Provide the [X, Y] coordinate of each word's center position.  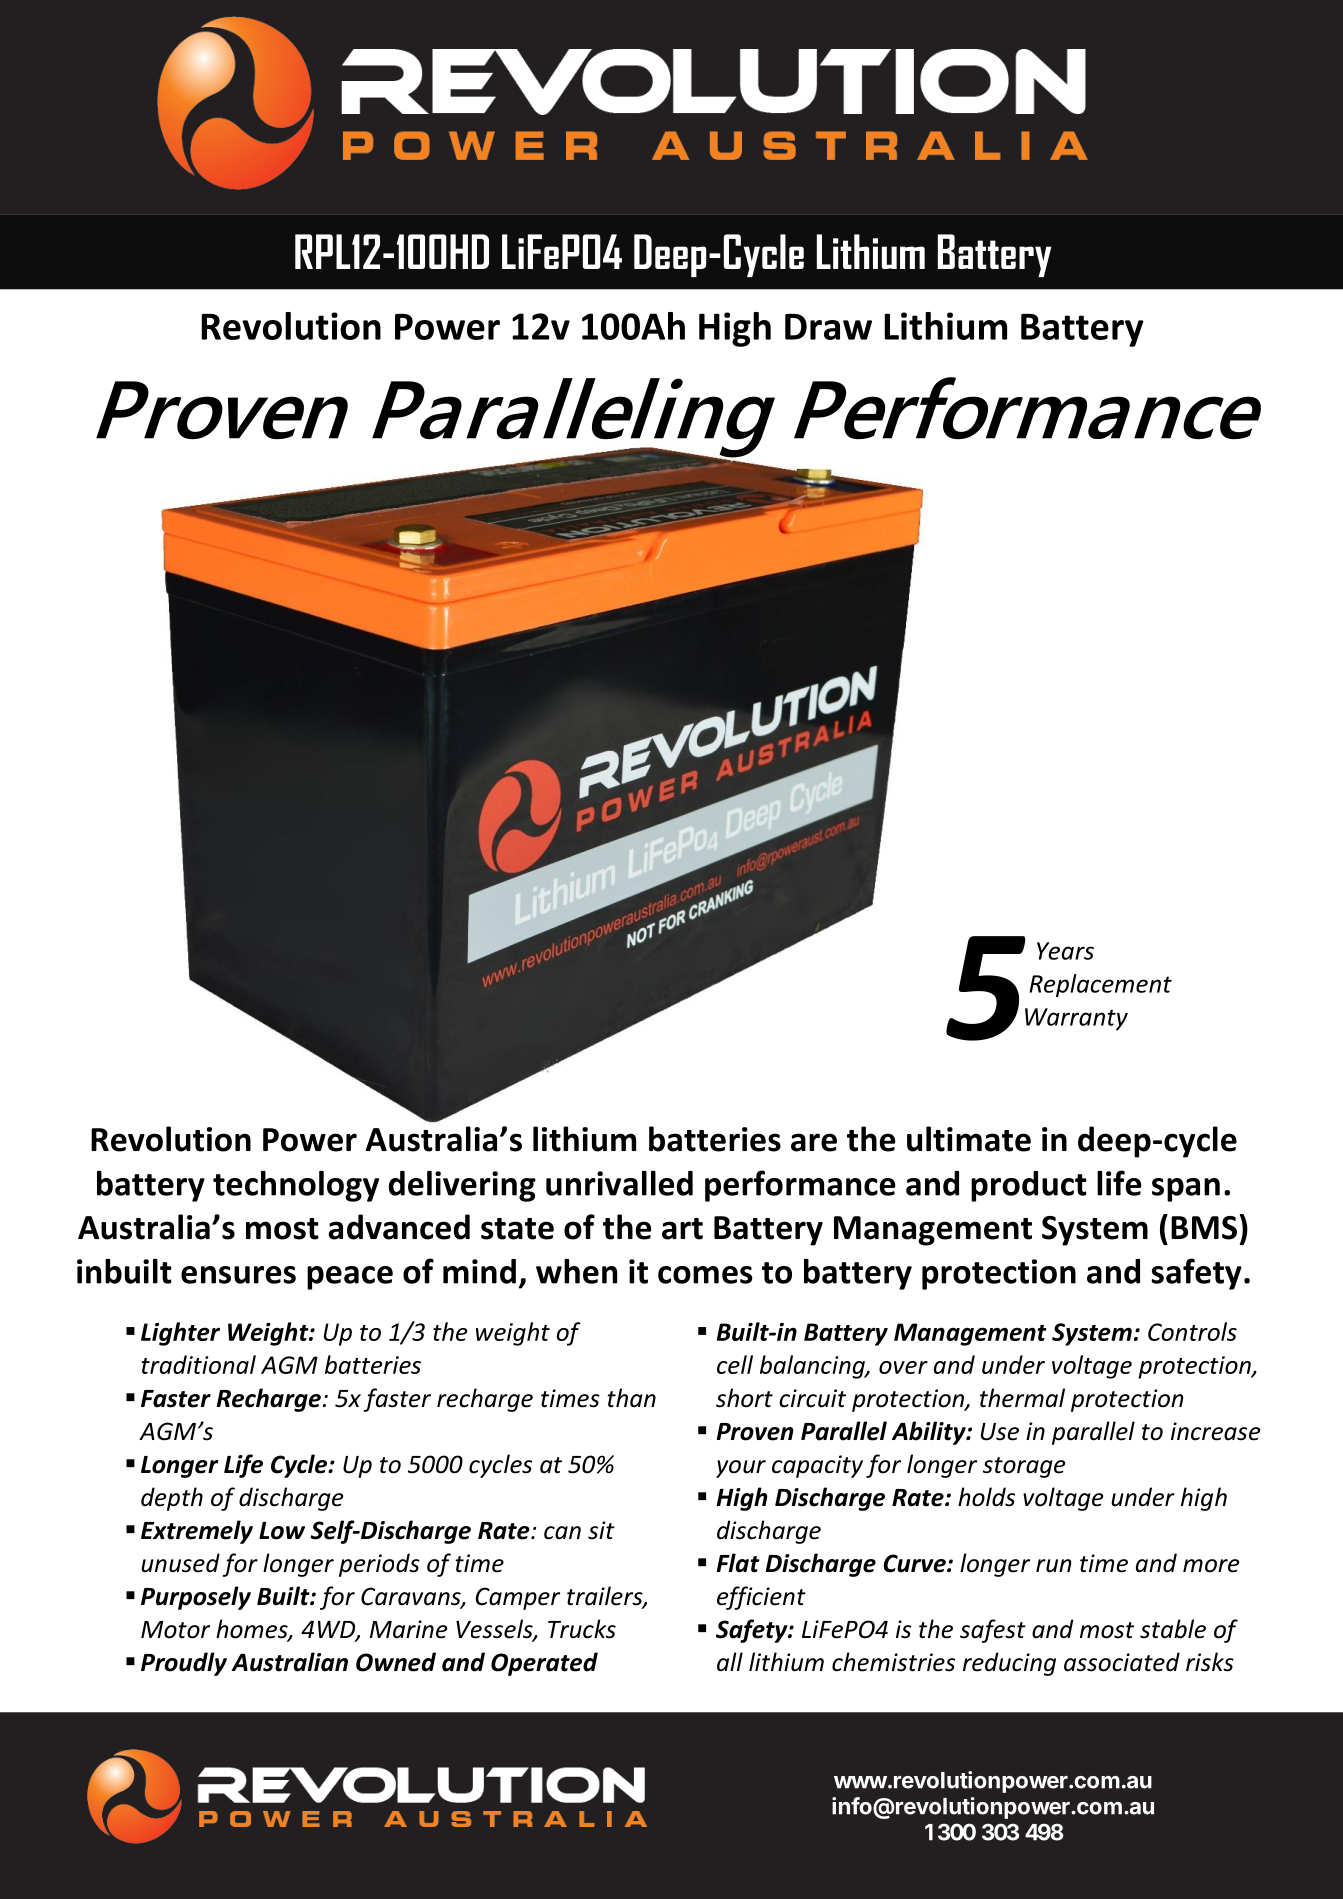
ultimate [969, 1139]
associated [1122, 1662]
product [1029, 1186]
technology [296, 1186]
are [814, 1142]
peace [350, 1278]
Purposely [196, 1598]
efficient [761, 1598]
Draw [828, 327]
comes [705, 1275]
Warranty [1076, 1019]
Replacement [1100, 985]
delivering [462, 1186]
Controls [1192, 1331]
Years [1065, 951]
